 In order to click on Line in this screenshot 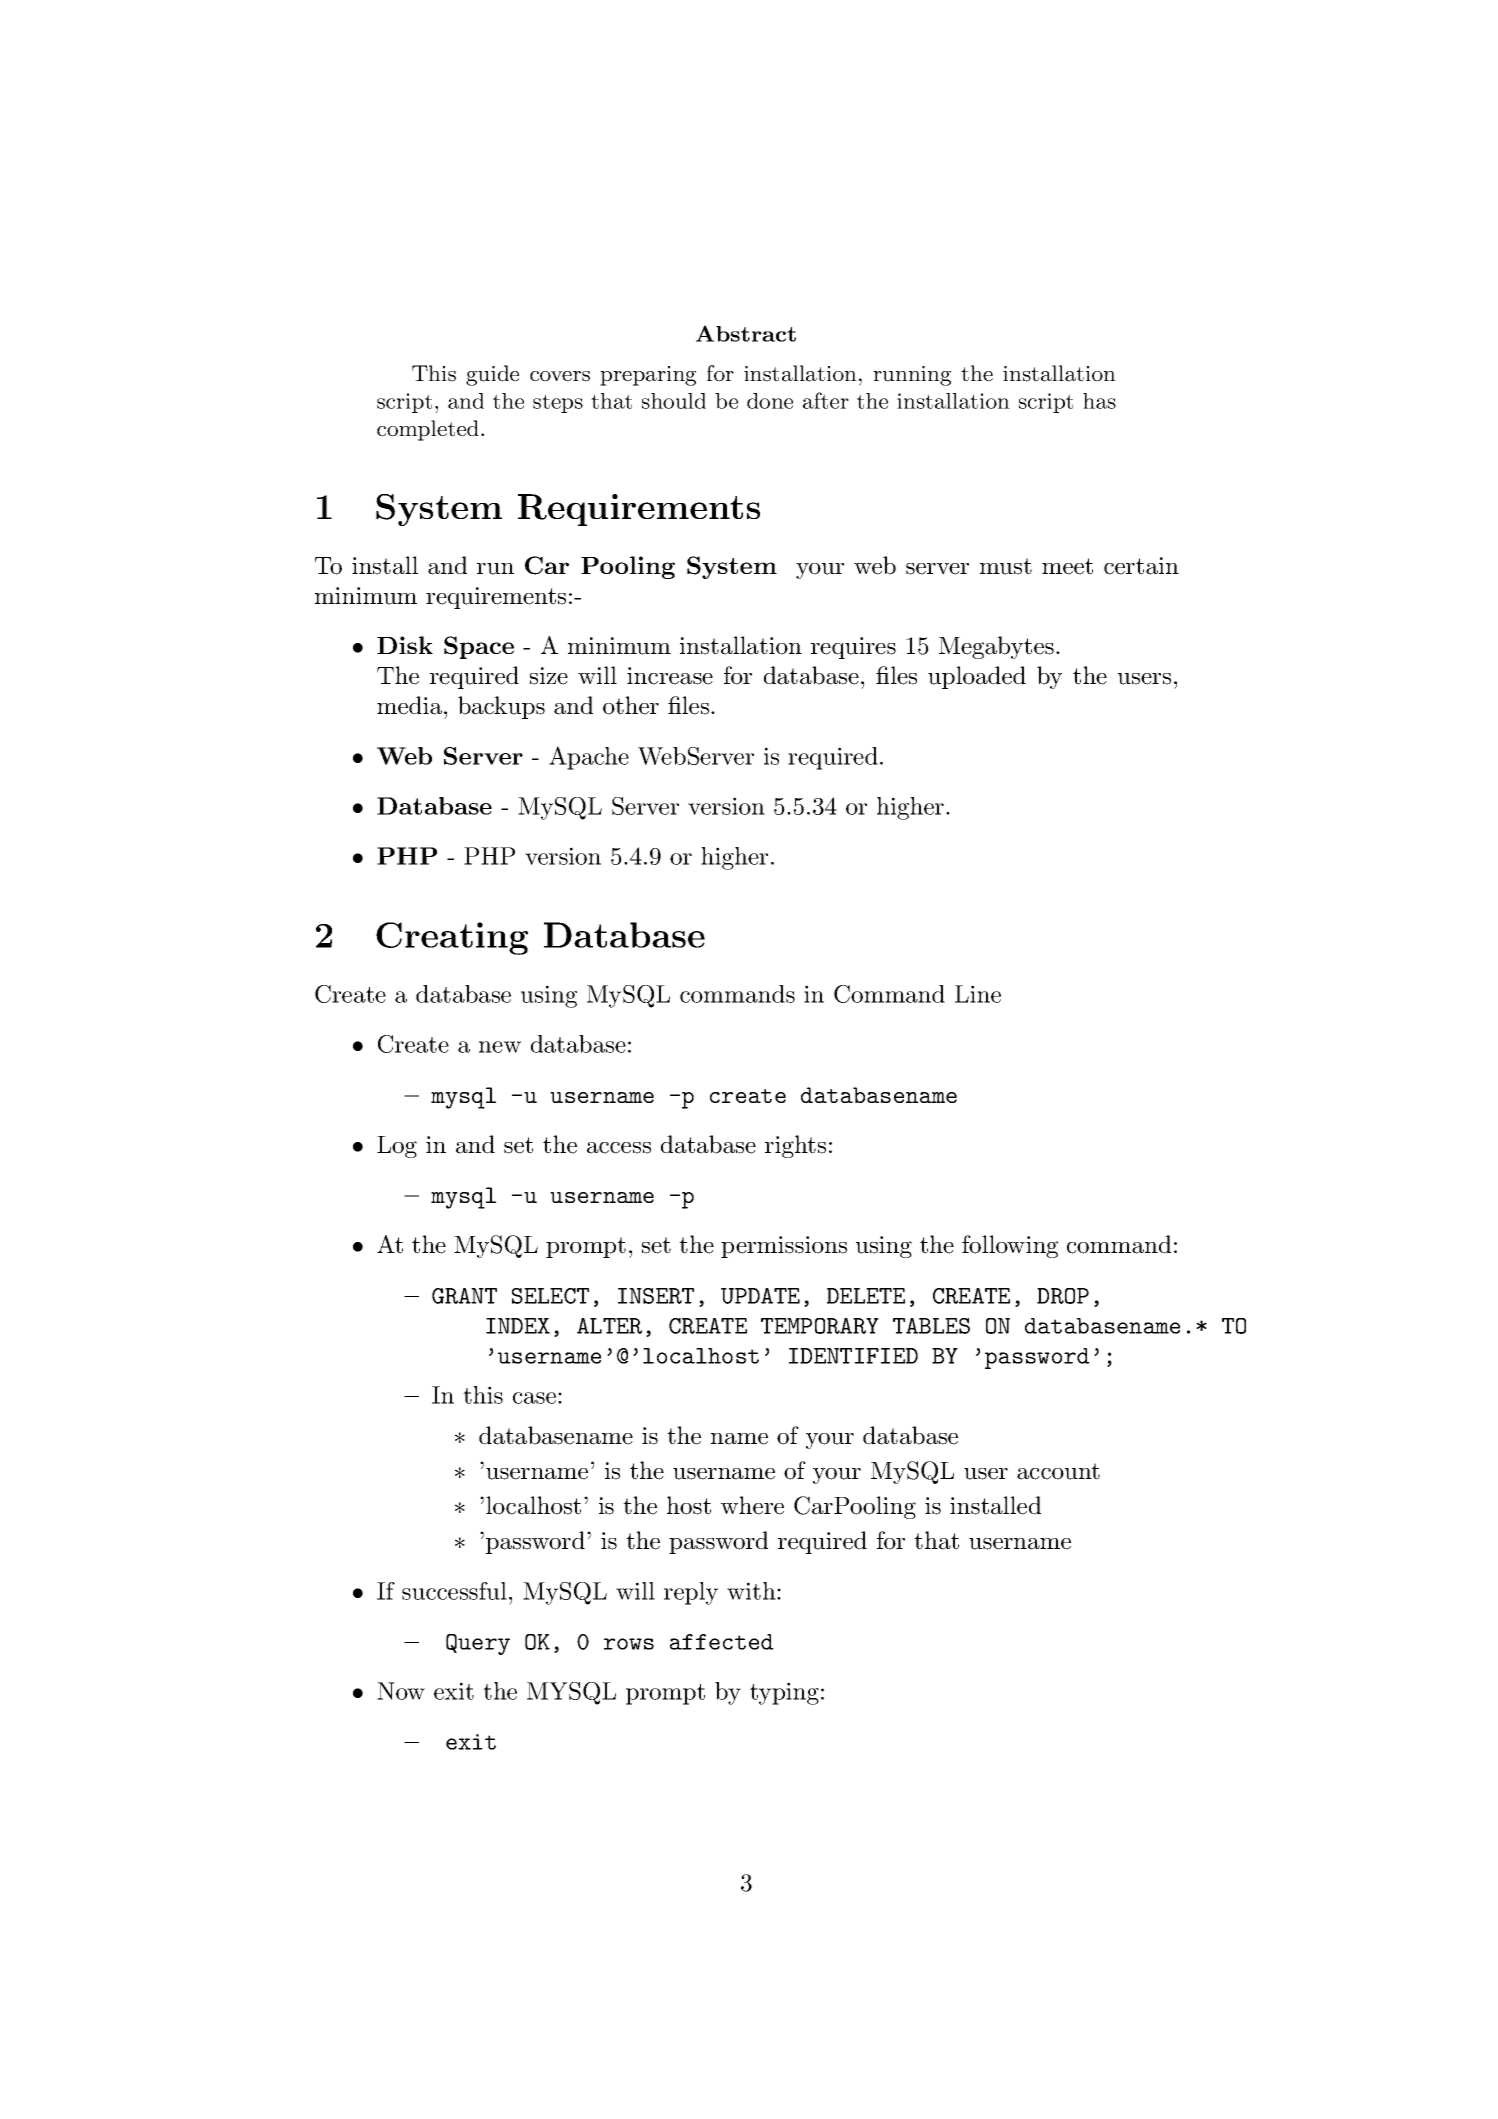, I will do `click(978, 994)`.
